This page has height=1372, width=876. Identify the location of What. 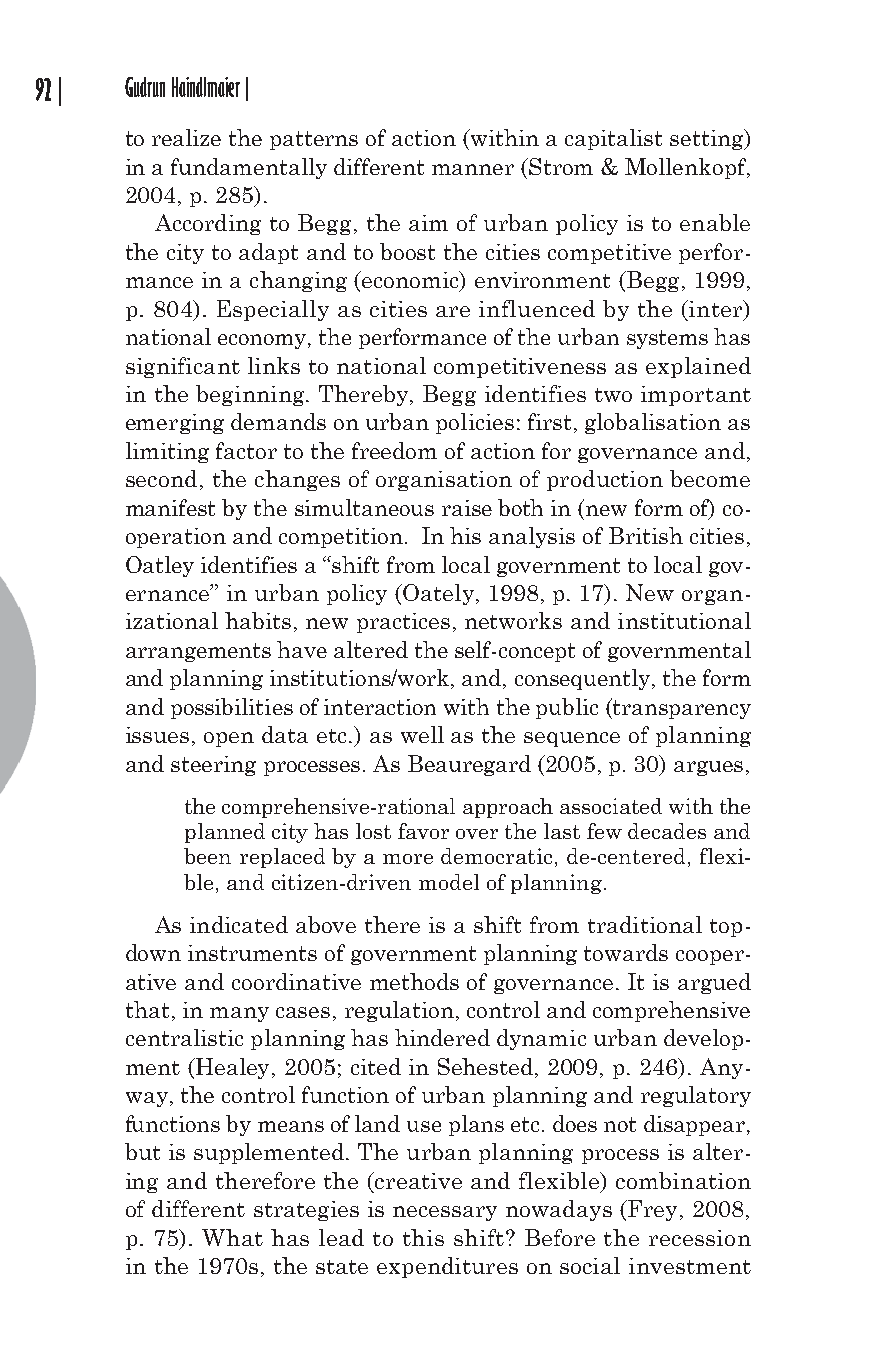
(232, 1237).
